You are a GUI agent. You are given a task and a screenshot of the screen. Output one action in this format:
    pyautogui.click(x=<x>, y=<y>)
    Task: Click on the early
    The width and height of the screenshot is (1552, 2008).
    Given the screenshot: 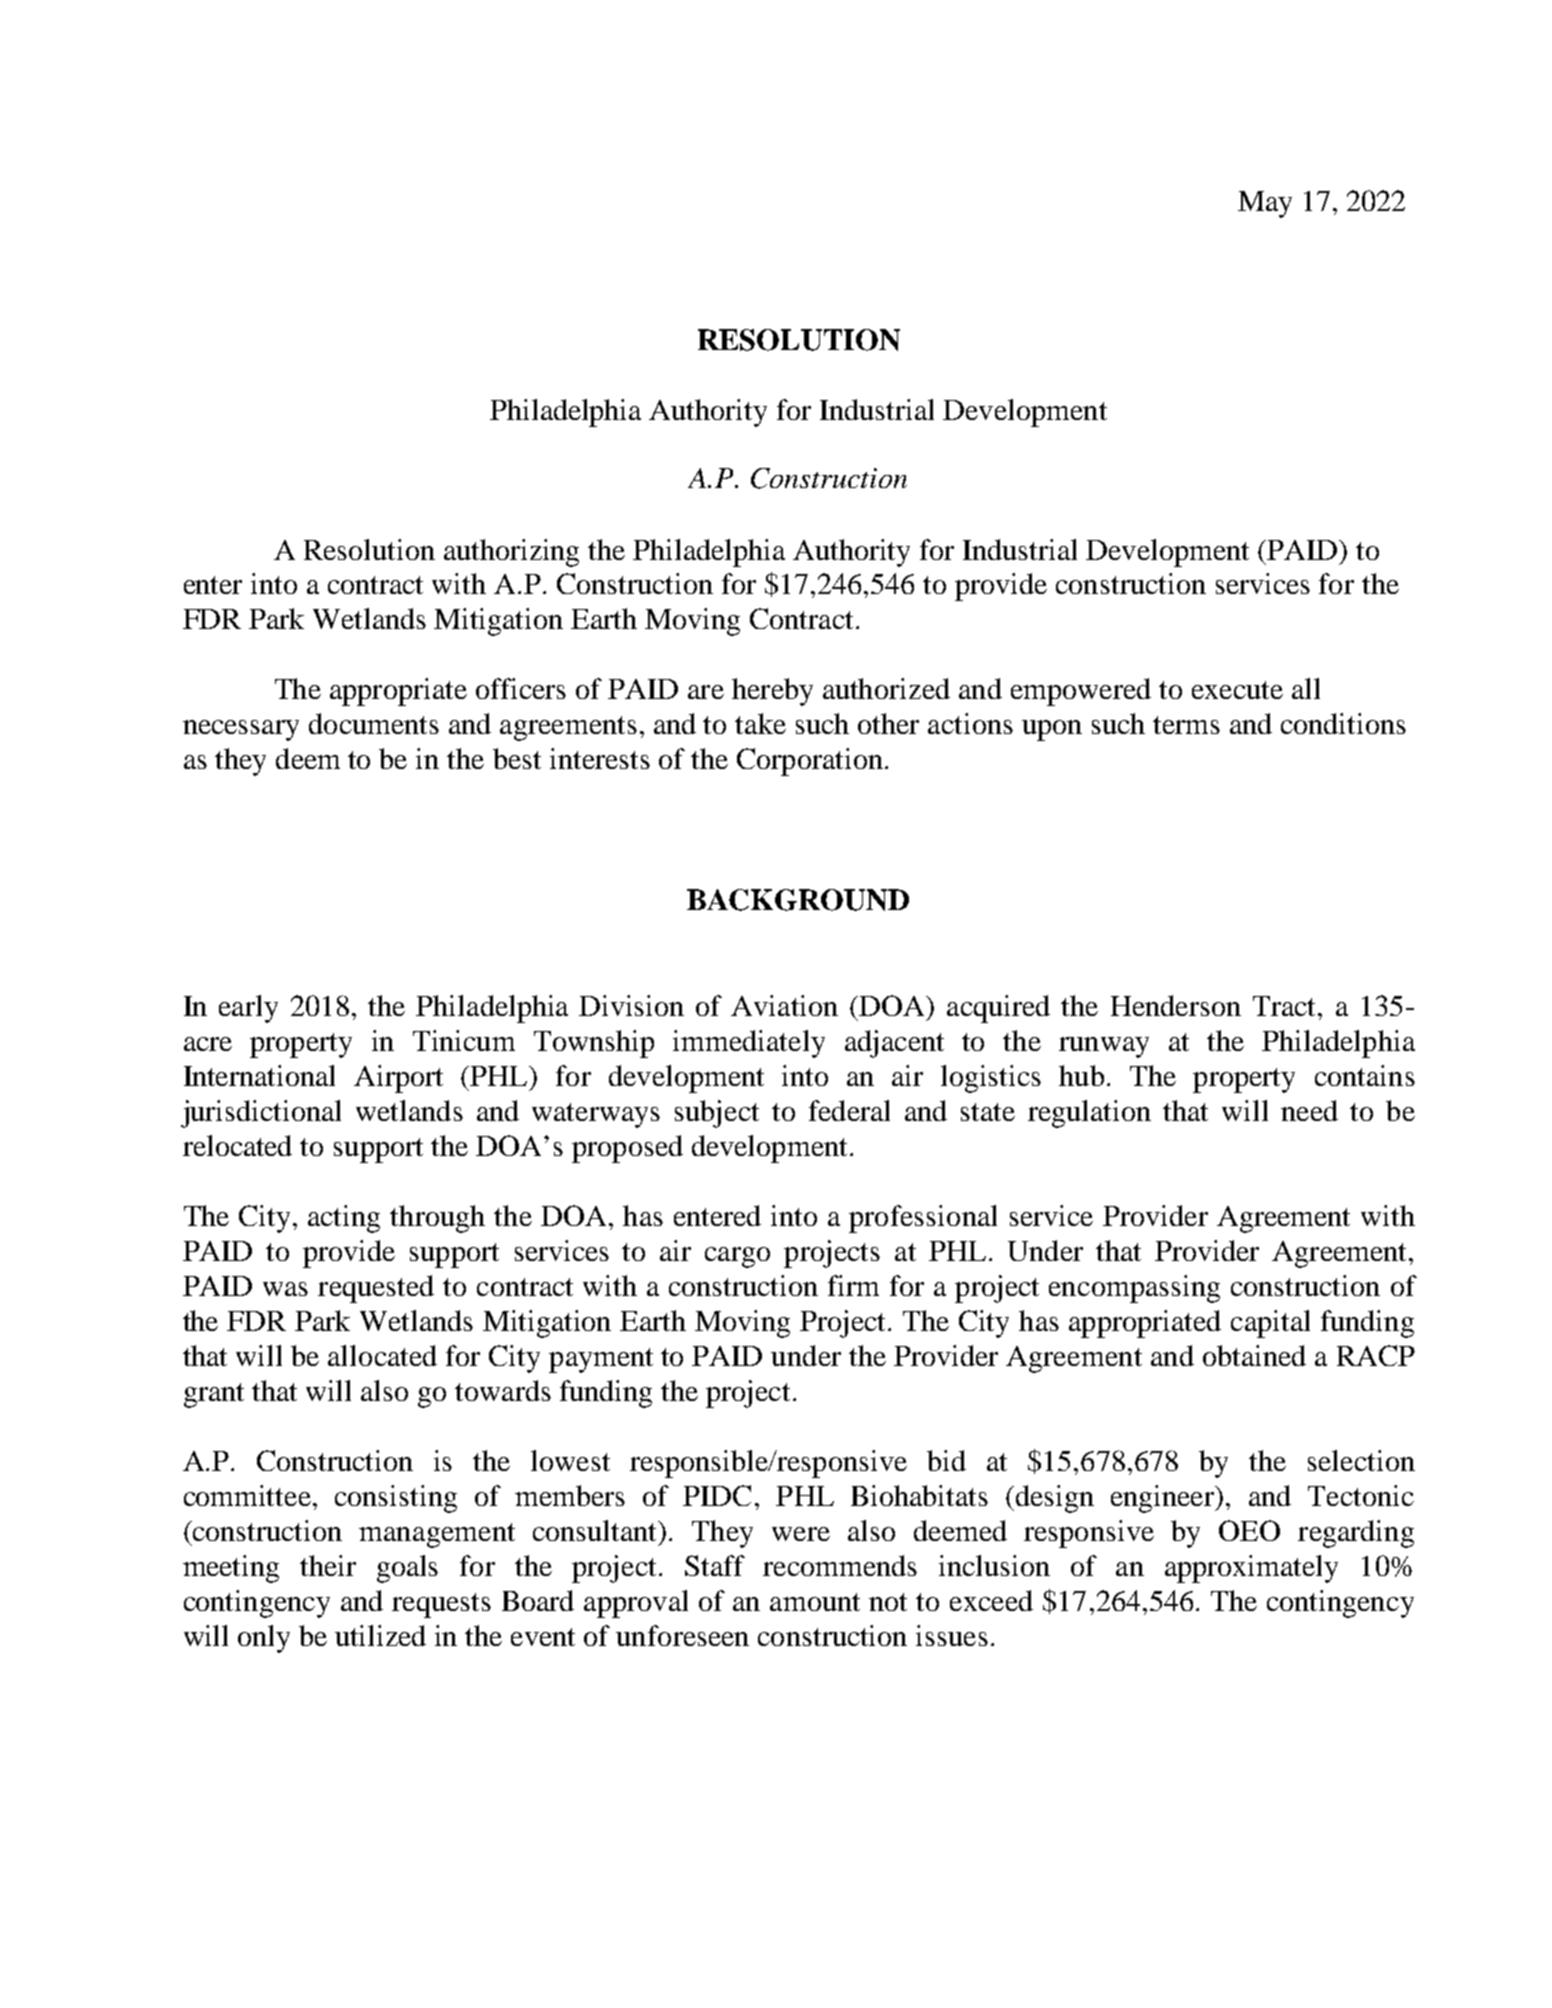 What is the action you would take?
    pyautogui.click(x=248, y=1009)
